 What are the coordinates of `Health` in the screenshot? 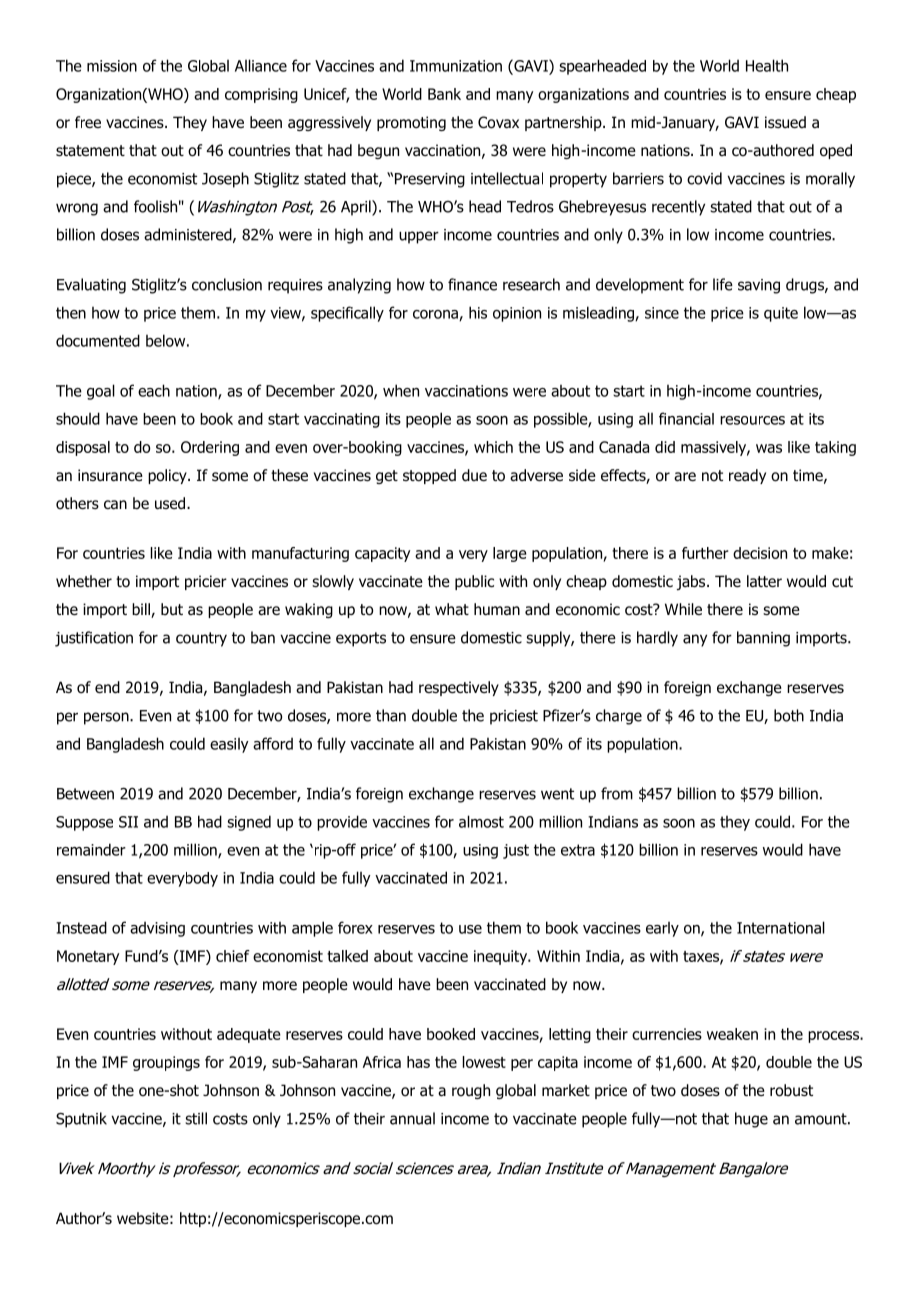 It's located at (767, 65).
